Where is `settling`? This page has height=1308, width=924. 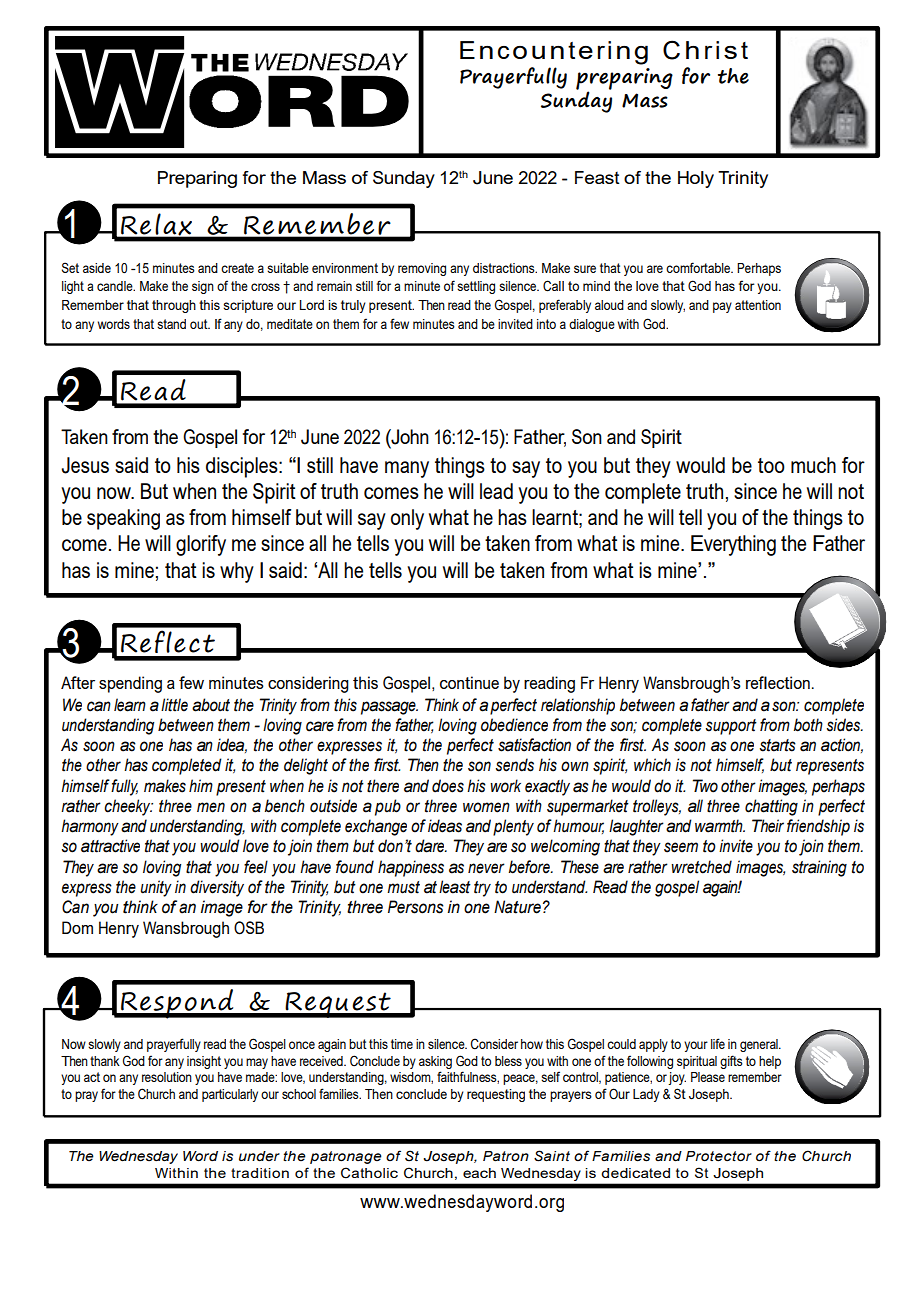 settling is located at coordinates (476, 287).
